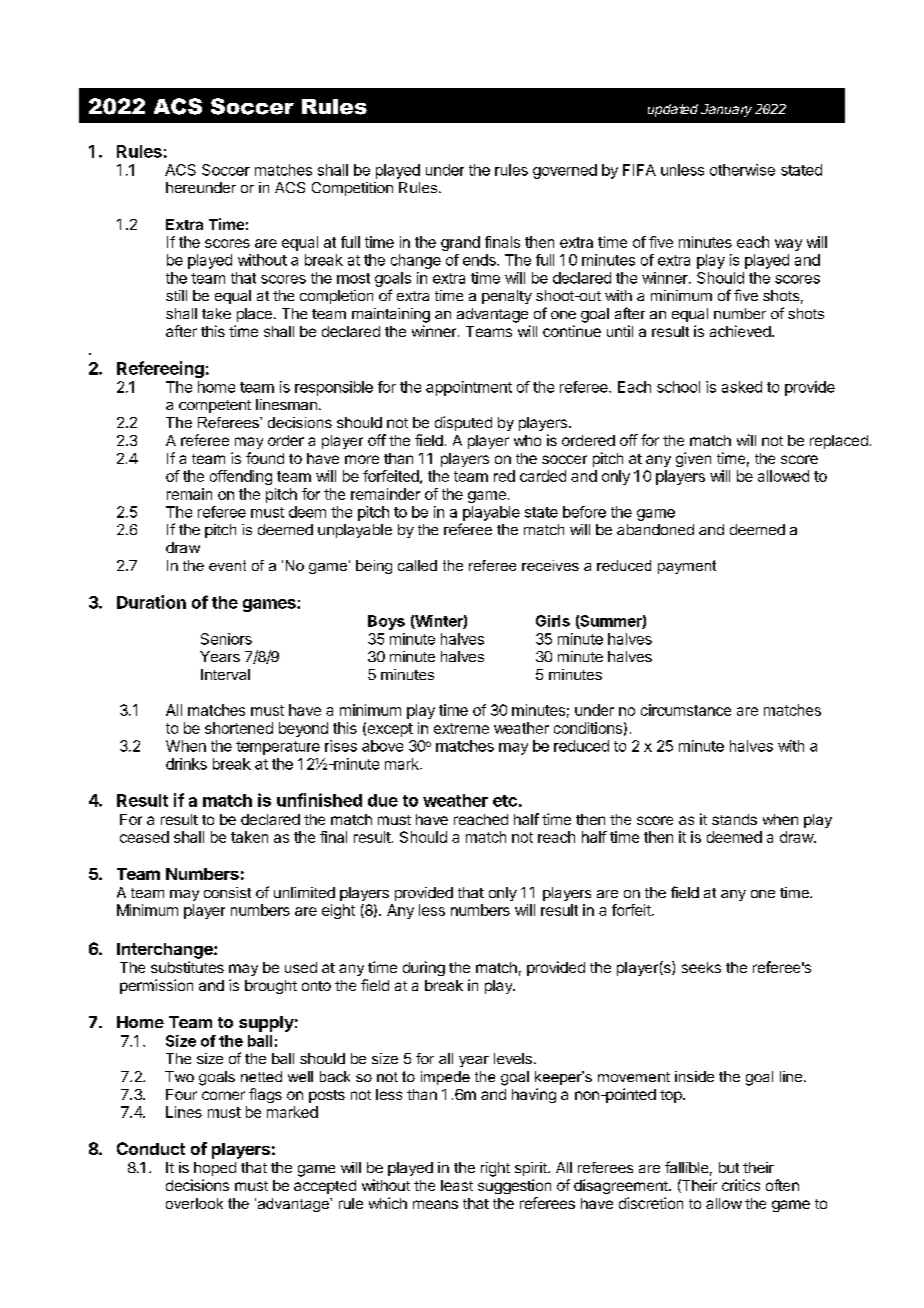 Image resolution: width=924 pixels, height=1308 pixels. Describe the element at coordinates (565, 171) in the page. I see `governed` at that location.
